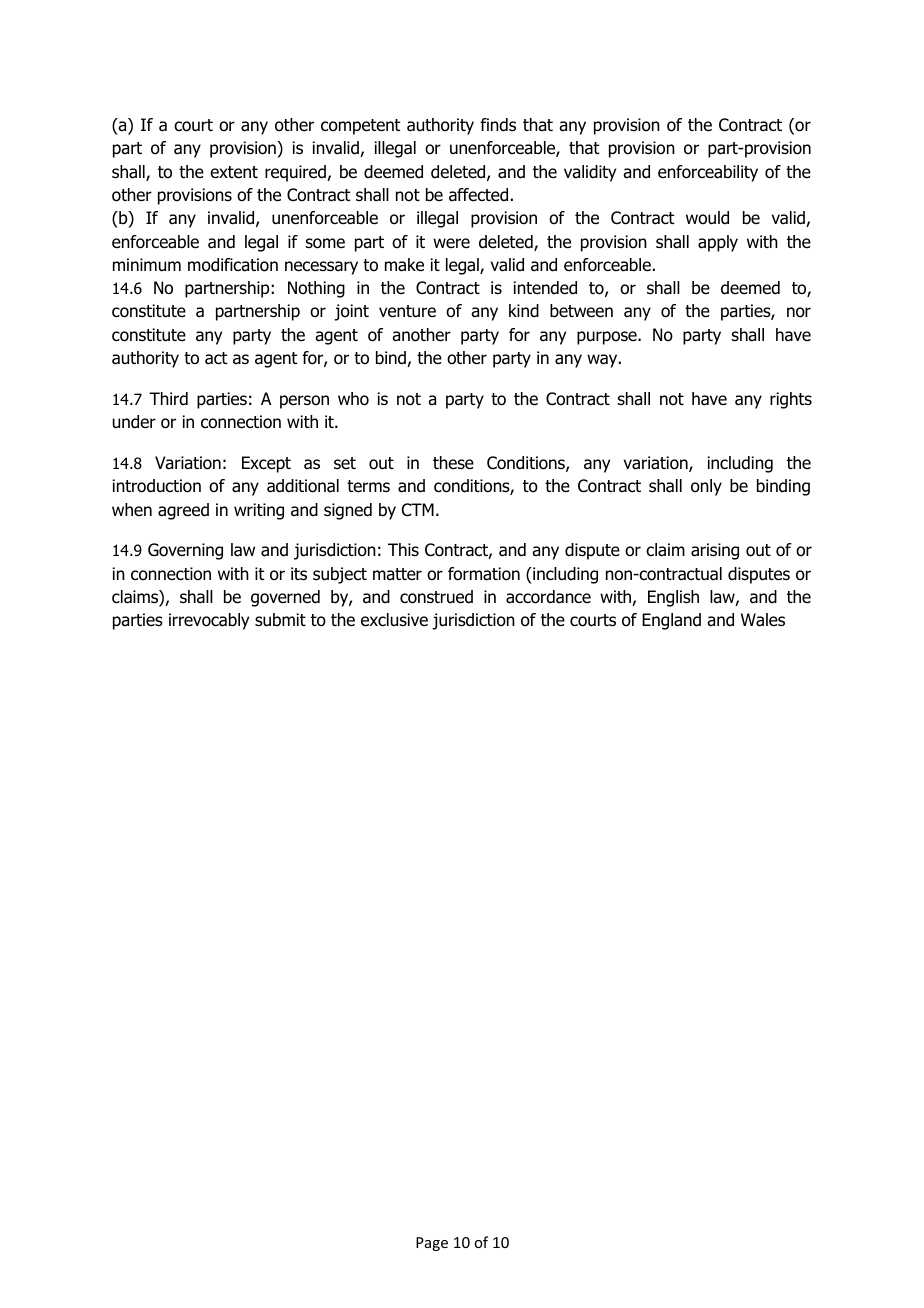 Image resolution: width=924 pixels, height=1308 pixels. What do you see at coordinates (432, 1244) in the page?
I see `Page` at bounding box center [432, 1244].
